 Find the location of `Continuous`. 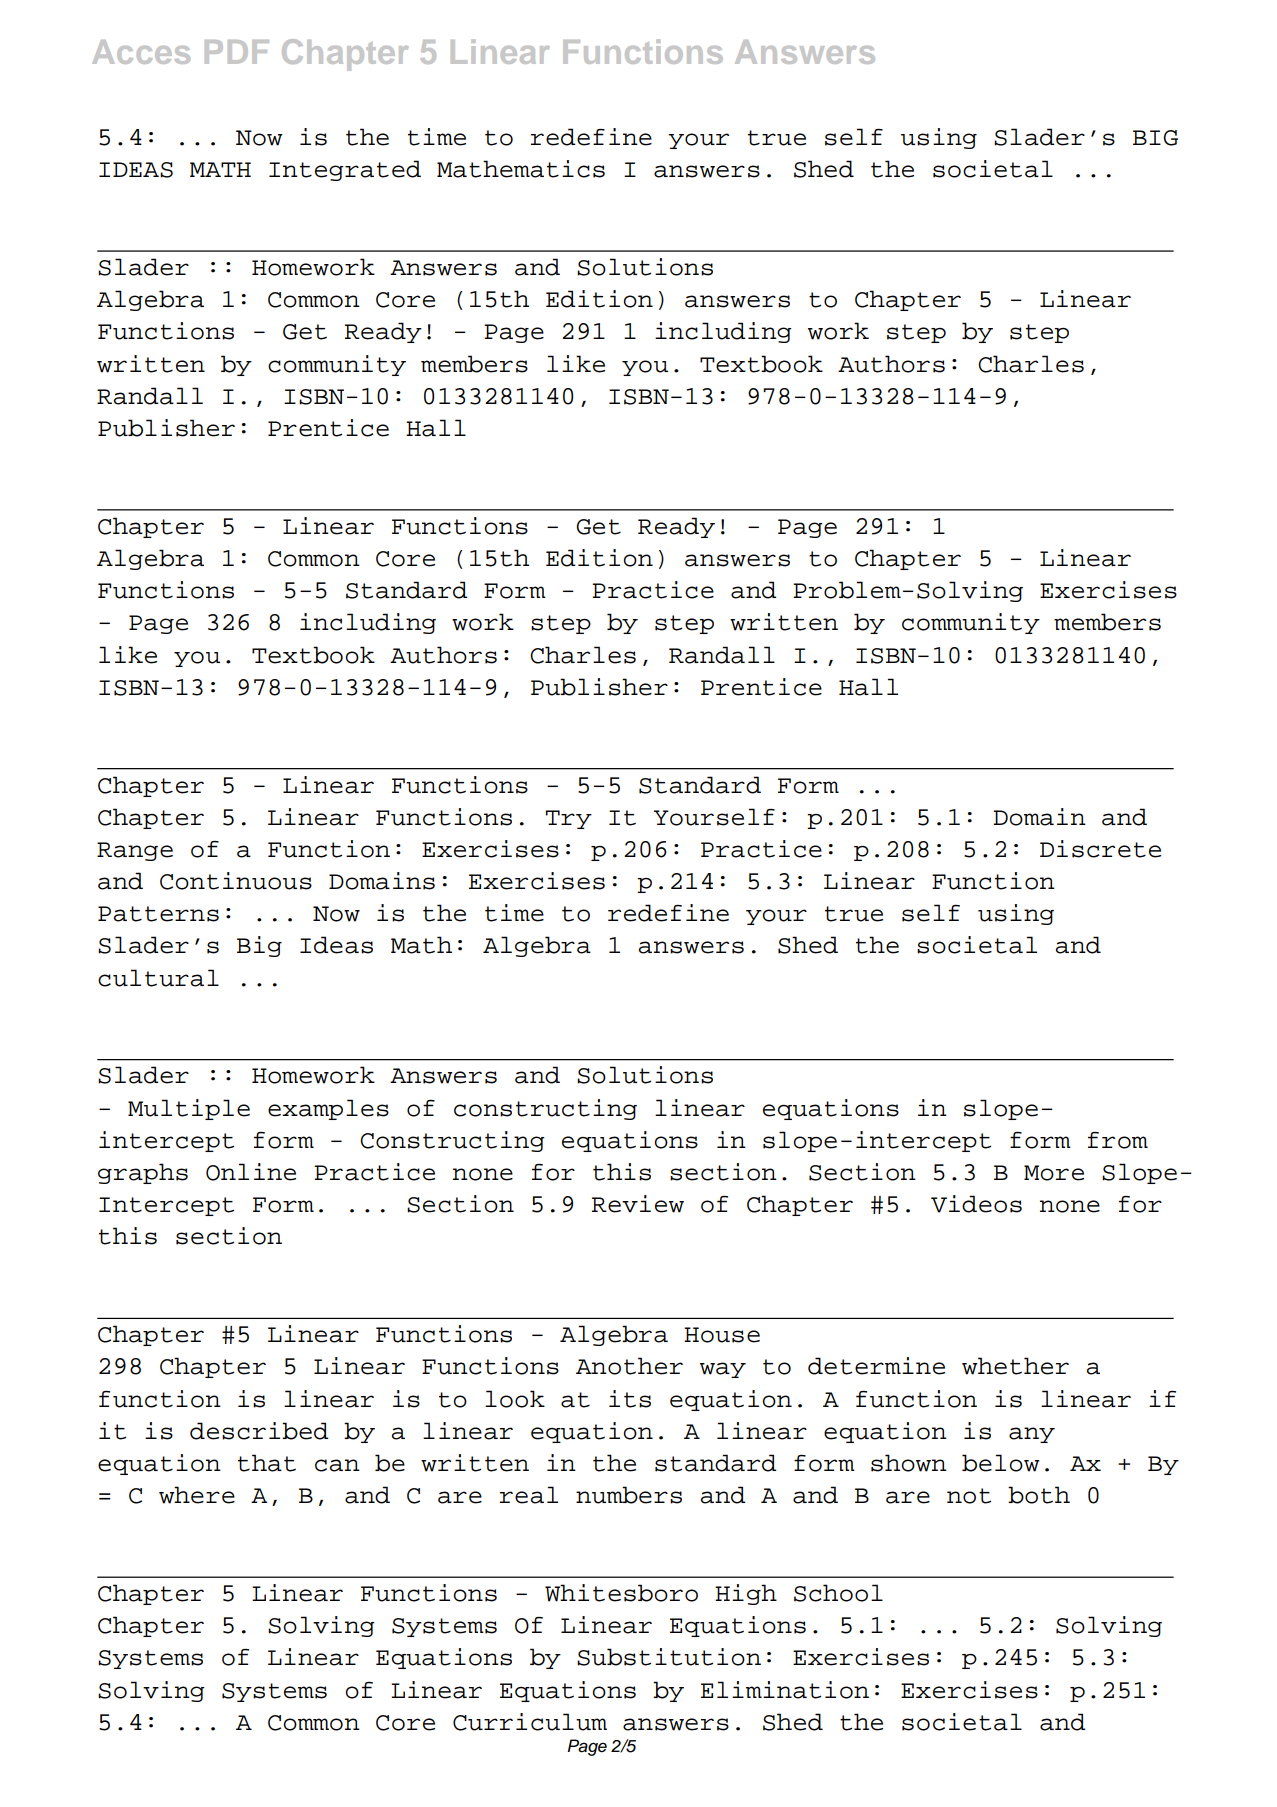

Continuous is located at coordinates (236, 881).
